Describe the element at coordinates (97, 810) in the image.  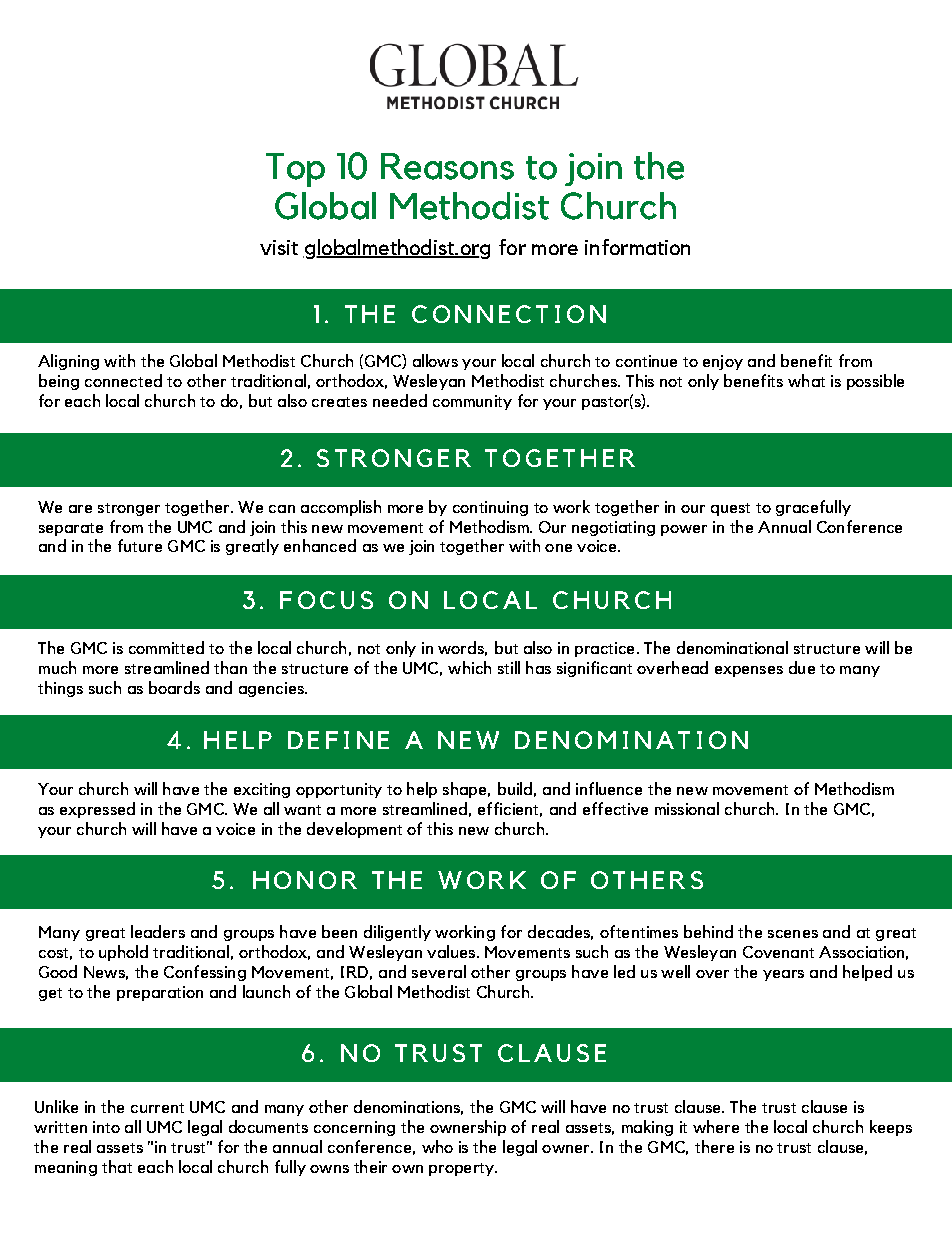
I see `expressed` at that location.
